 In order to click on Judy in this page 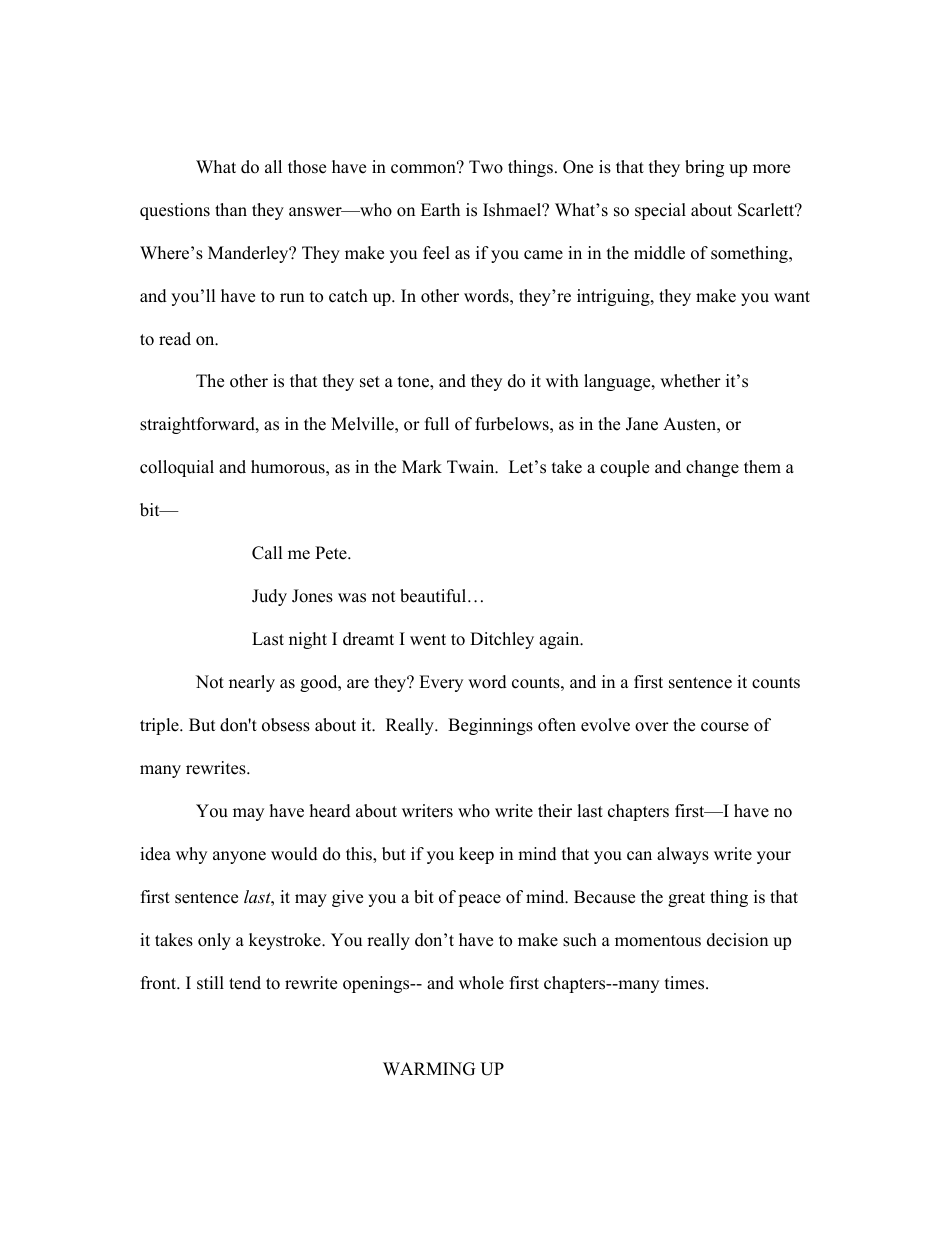, I will do `click(269, 597)`.
